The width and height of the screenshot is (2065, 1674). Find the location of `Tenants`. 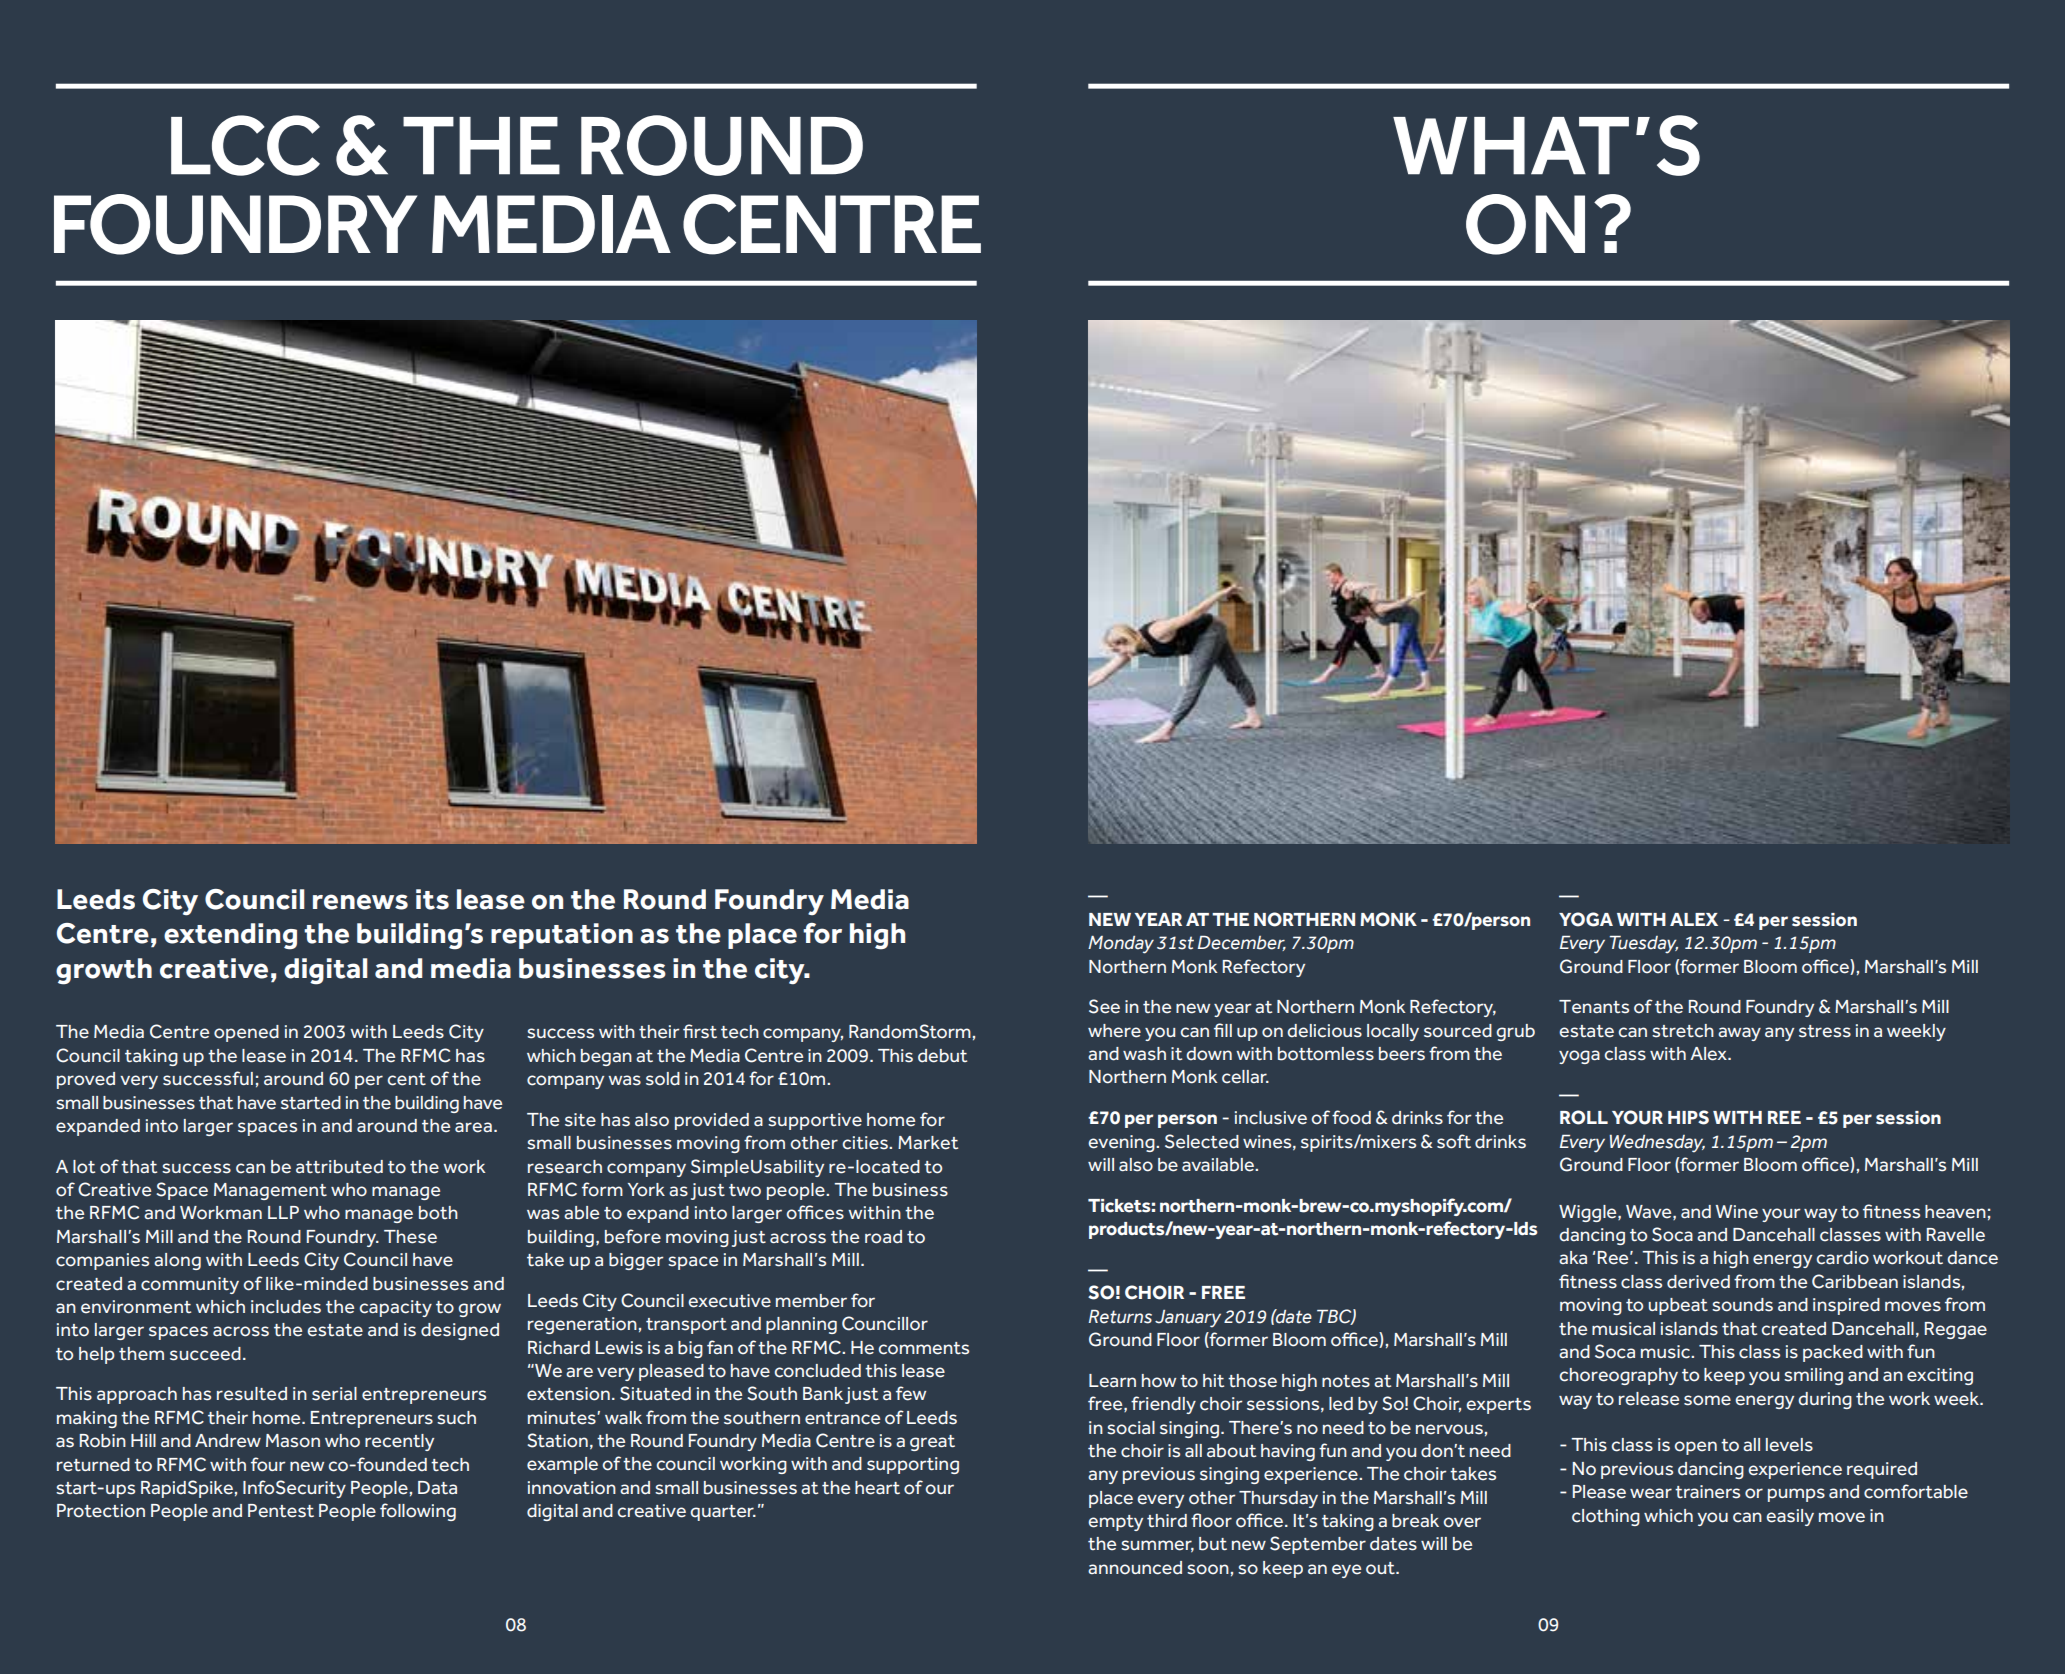

Tenants is located at coordinates (1594, 1007).
